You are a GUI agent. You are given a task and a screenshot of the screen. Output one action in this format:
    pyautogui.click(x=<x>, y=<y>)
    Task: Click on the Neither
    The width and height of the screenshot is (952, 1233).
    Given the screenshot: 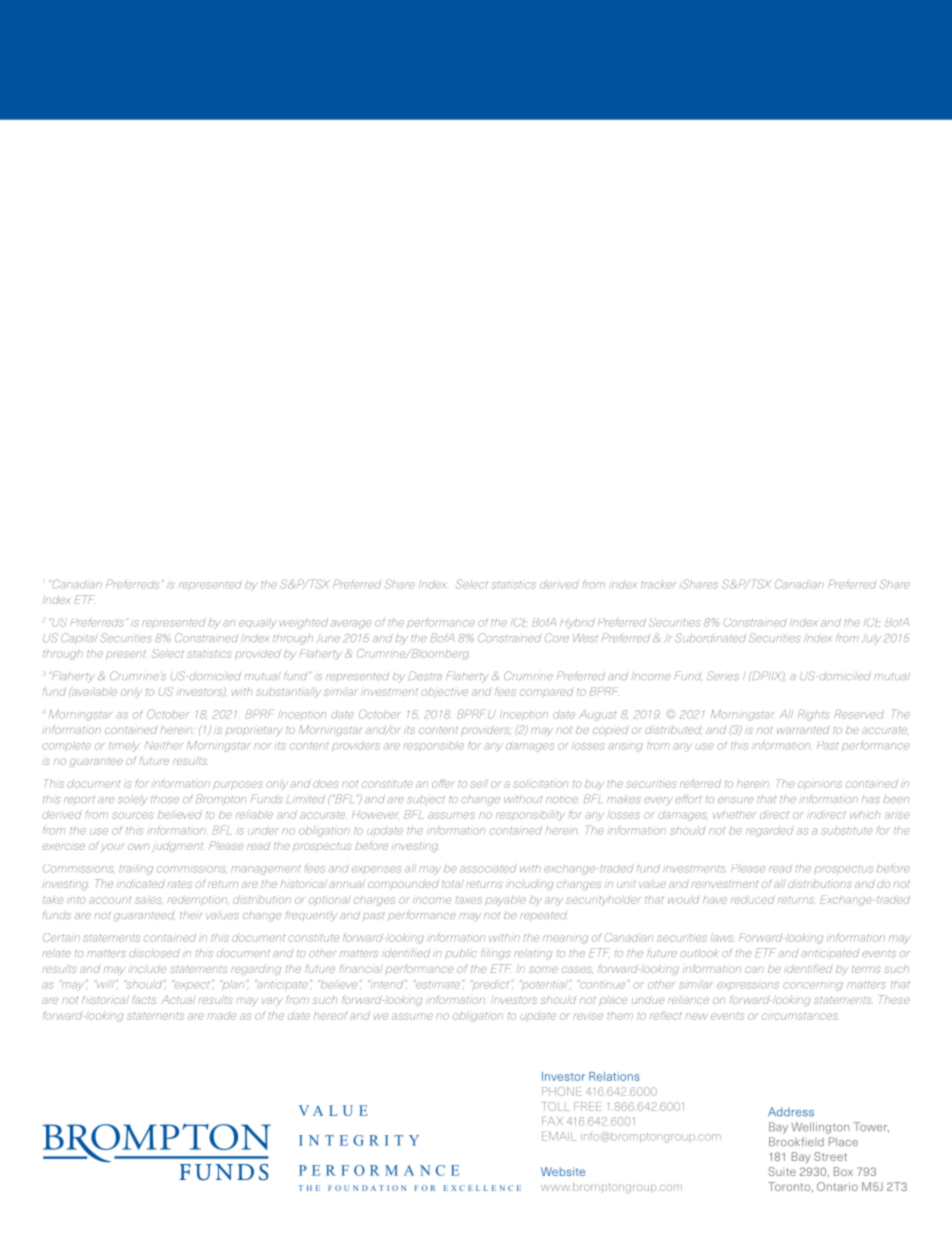 What is the action you would take?
    pyautogui.click(x=164, y=745)
